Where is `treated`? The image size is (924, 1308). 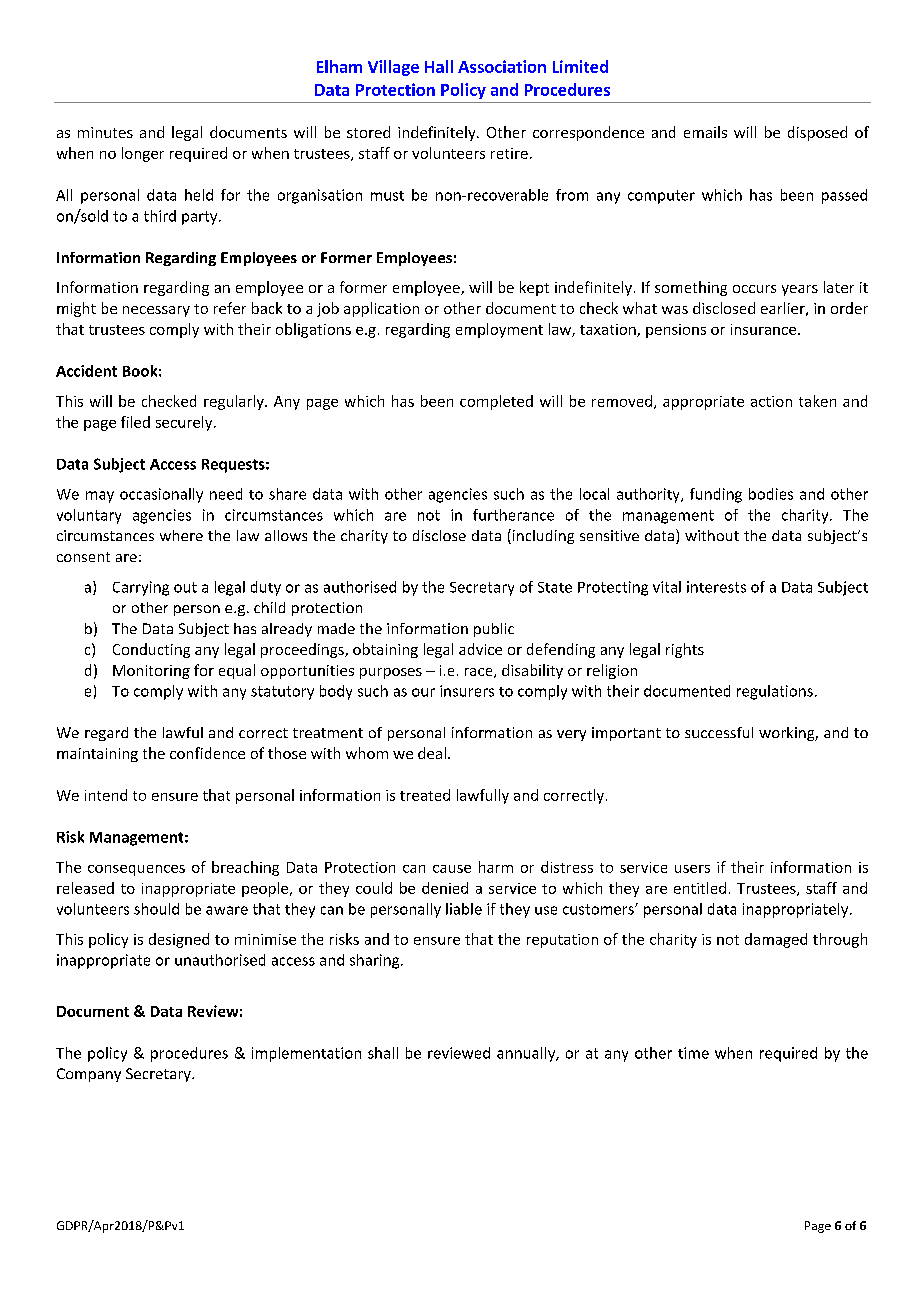 treated is located at coordinates (425, 795).
